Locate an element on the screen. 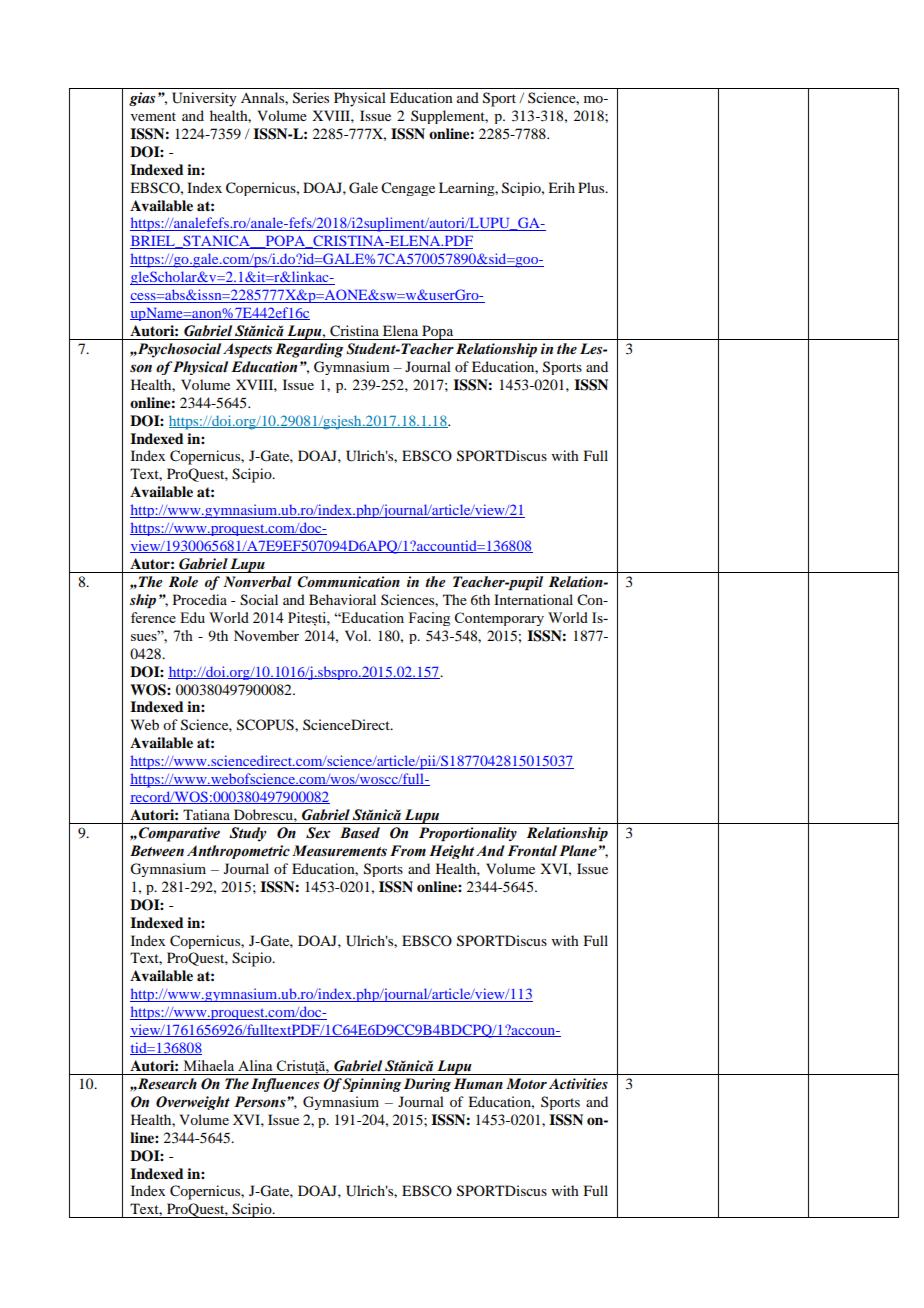 This screenshot has height=1308, width=924. Based is located at coordinates (360, 833).
